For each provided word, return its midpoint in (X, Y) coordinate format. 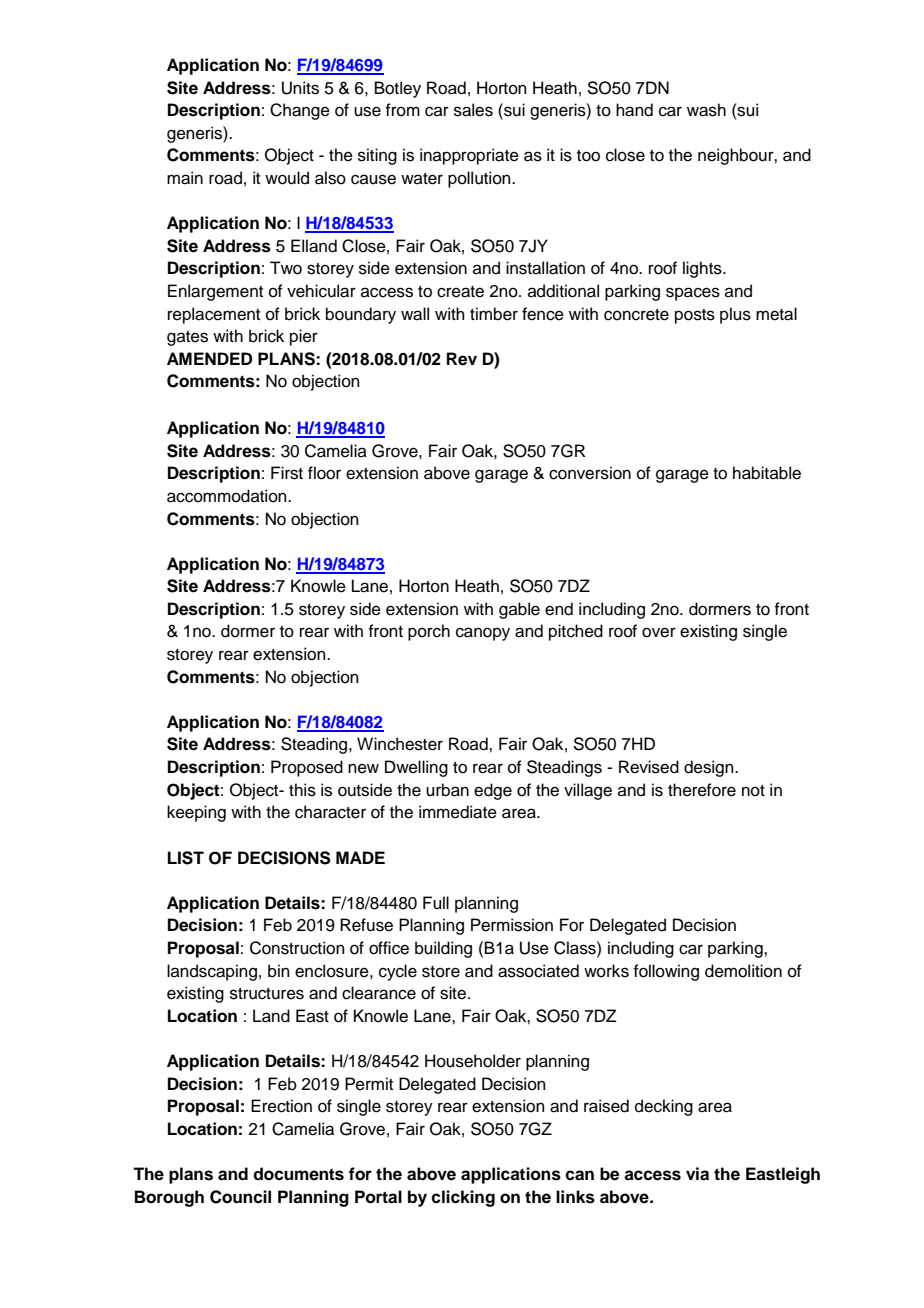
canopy (483, 634)
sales (473, 110)
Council (240, 1197)
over (659, 632)
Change (300, 111)
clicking (463, 1198)
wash (706, 110)
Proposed (307, 768)
